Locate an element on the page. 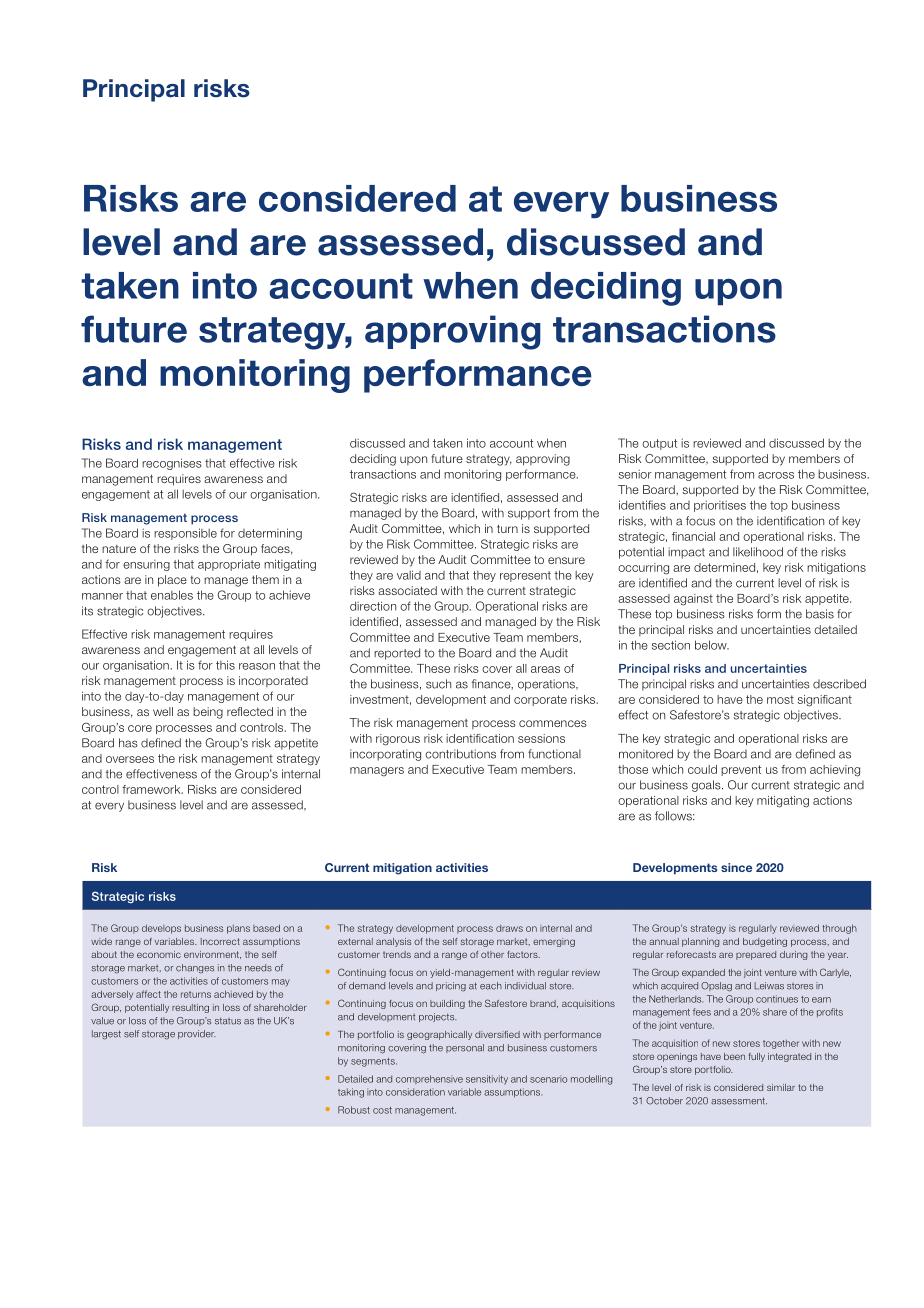  recognises is located at coordinates (172, 464).
